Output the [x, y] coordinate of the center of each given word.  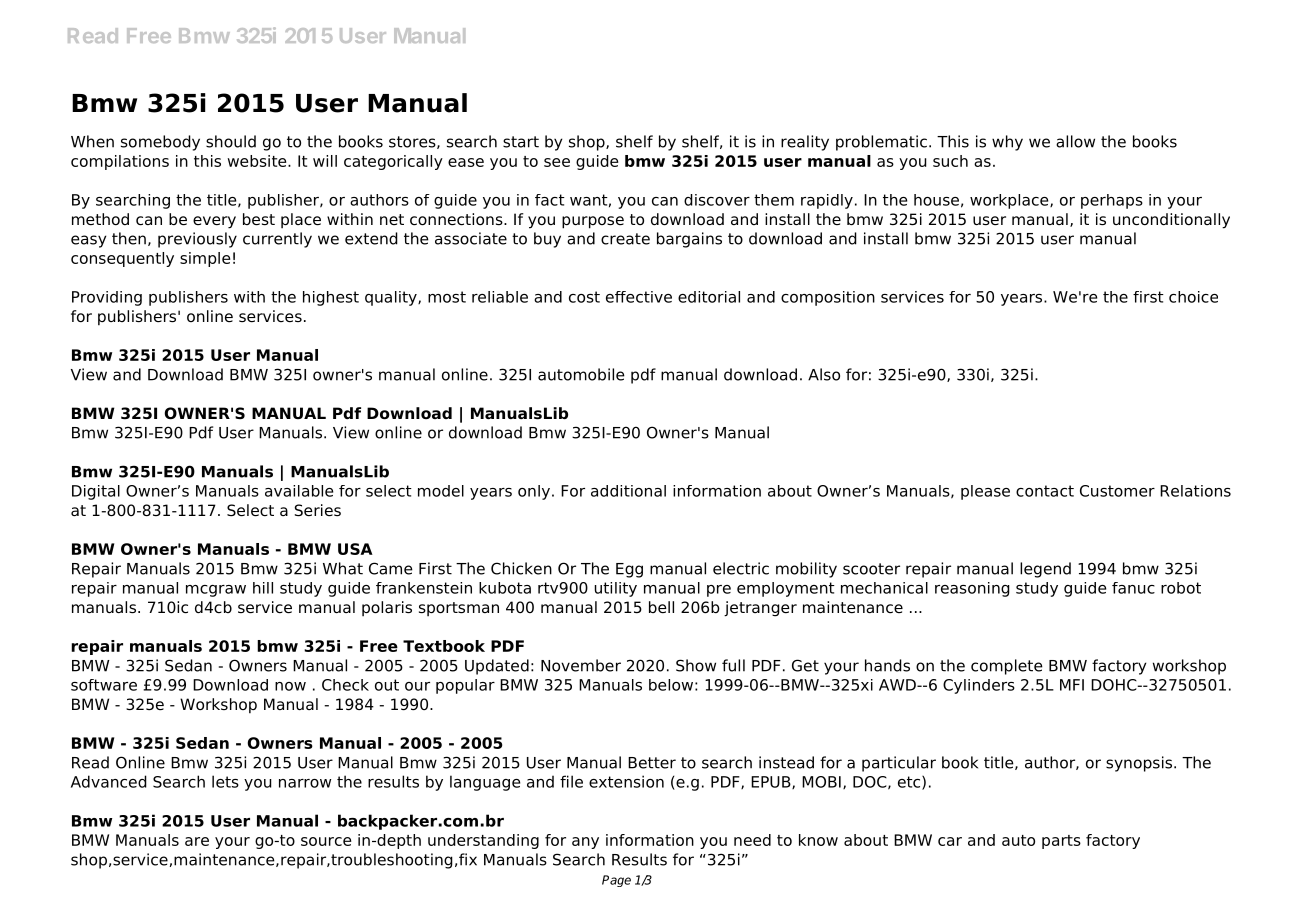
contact [1045, 491]
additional [628, 491]
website [258, 161]
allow [1075, 141]
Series [318, 510]
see [557, 162]
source [326, 841]
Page [616, 881]
